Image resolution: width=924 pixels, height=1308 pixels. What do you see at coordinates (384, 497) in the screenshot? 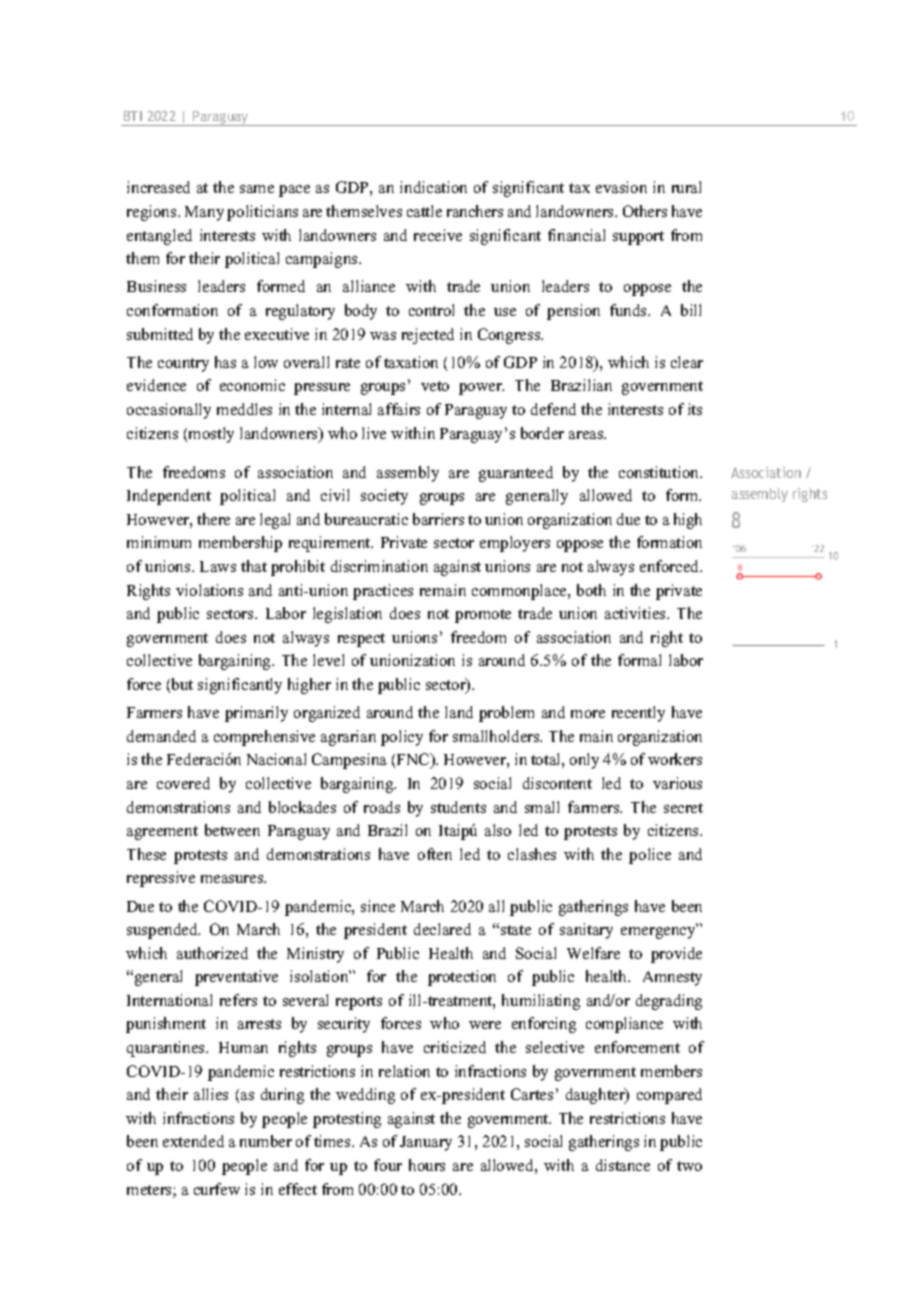
I see `society` at bounding box center [384, 497].
